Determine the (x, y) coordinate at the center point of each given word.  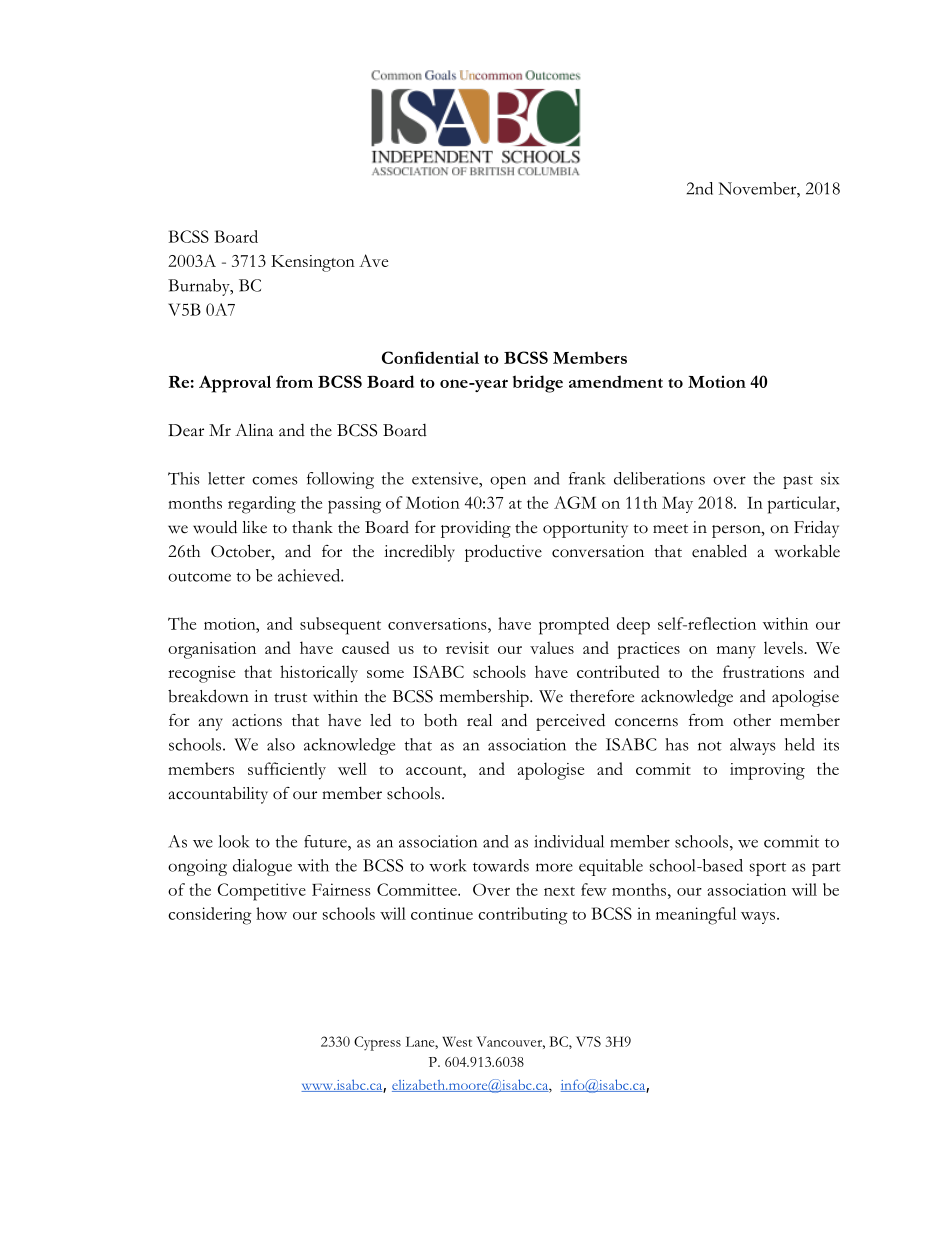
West (457, 1041)
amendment (616, 381)
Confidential (430, 357)
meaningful (696, 916)
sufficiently (287, 771)
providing (476, 529)
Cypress (377, 1043)
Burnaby (200, 287)
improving (767, 771)
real (479, 720)
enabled (719, 551)
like (254, 527)
